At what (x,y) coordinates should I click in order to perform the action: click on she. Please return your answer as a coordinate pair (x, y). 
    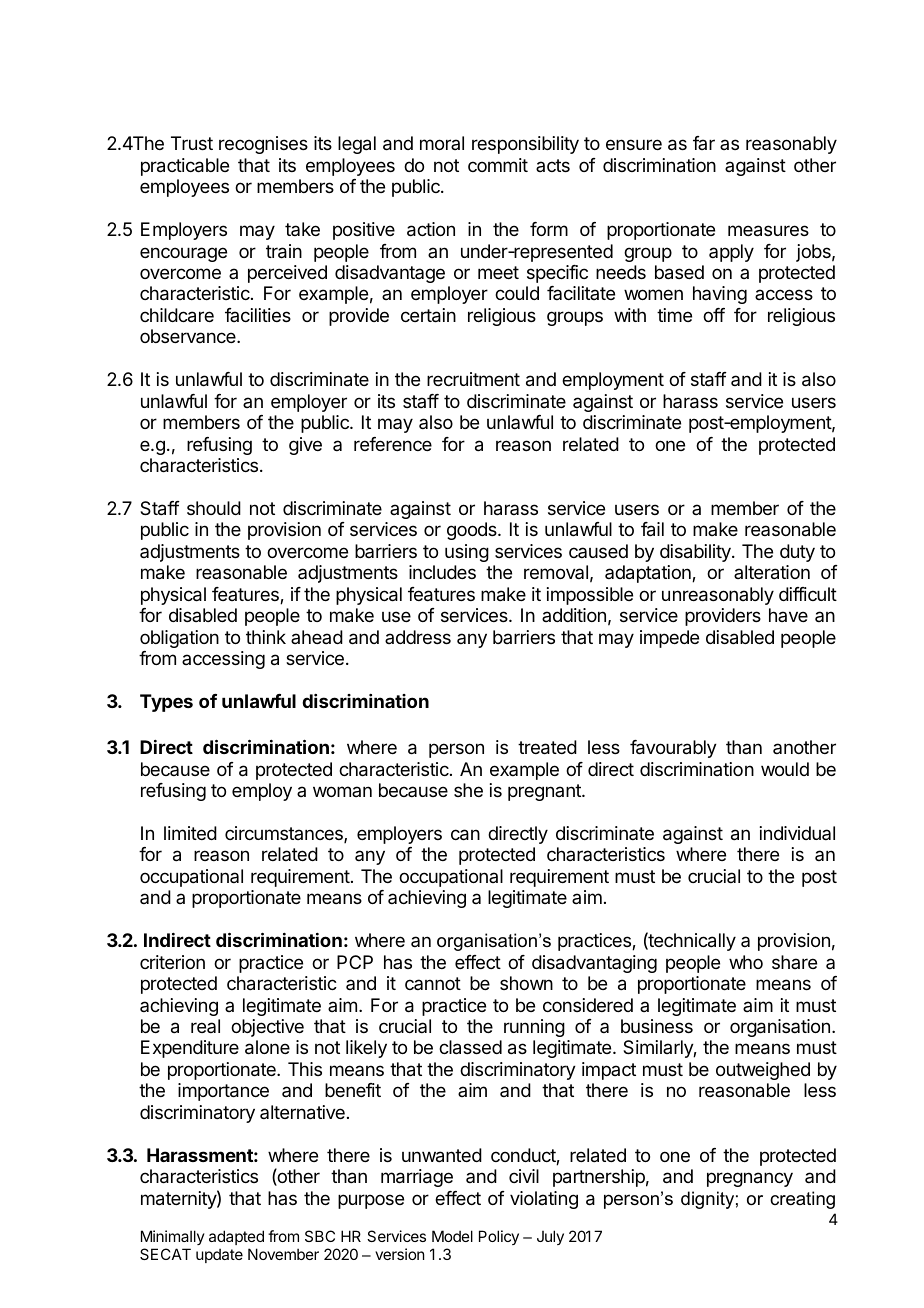
    Looking at the image, I should click on (468, 790).
